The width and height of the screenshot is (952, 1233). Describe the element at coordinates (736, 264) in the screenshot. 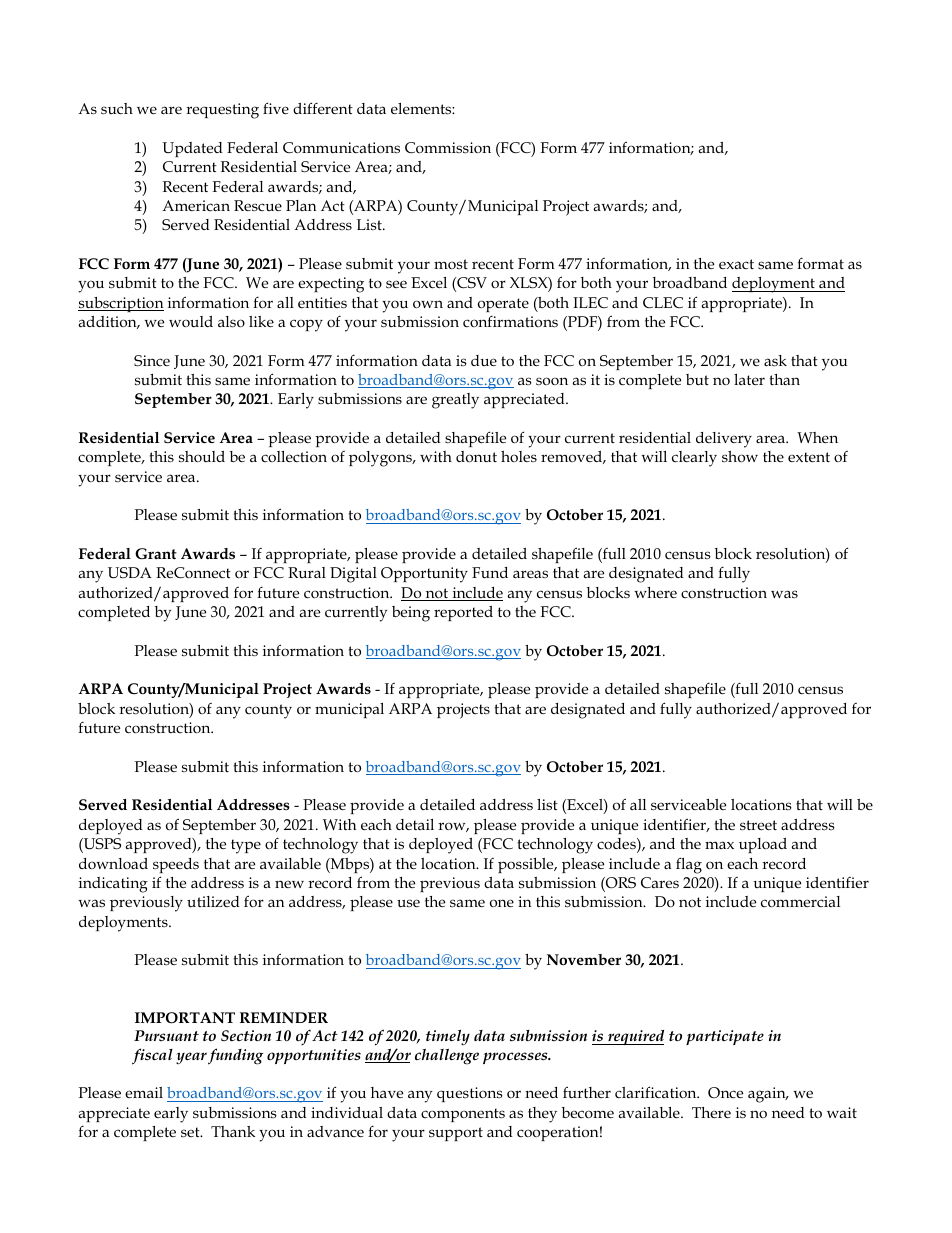

I see `exact` at that location.
